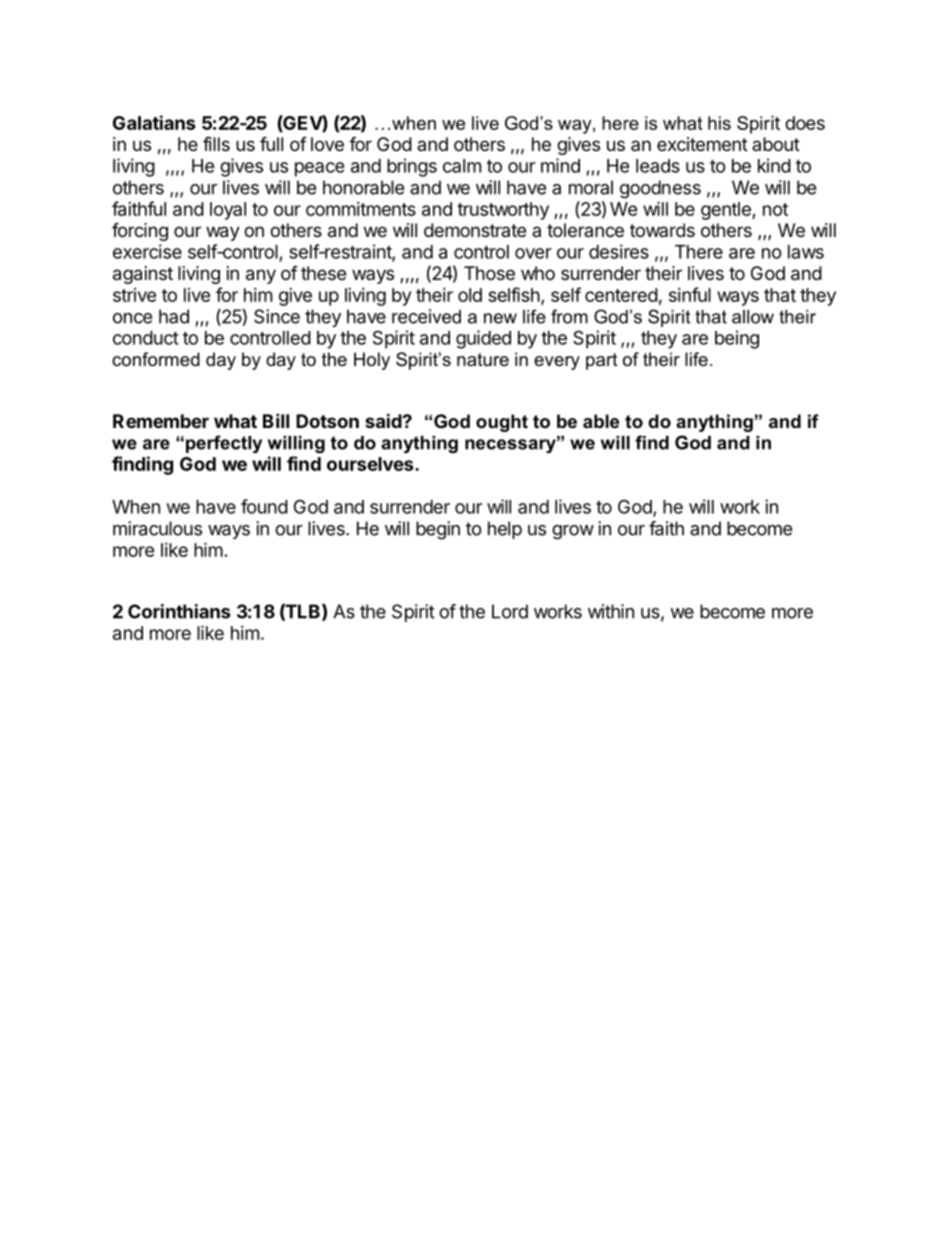  Describe the element at coordinates (179, 611) in the screenshot. I see `Corinthians` at that location.
